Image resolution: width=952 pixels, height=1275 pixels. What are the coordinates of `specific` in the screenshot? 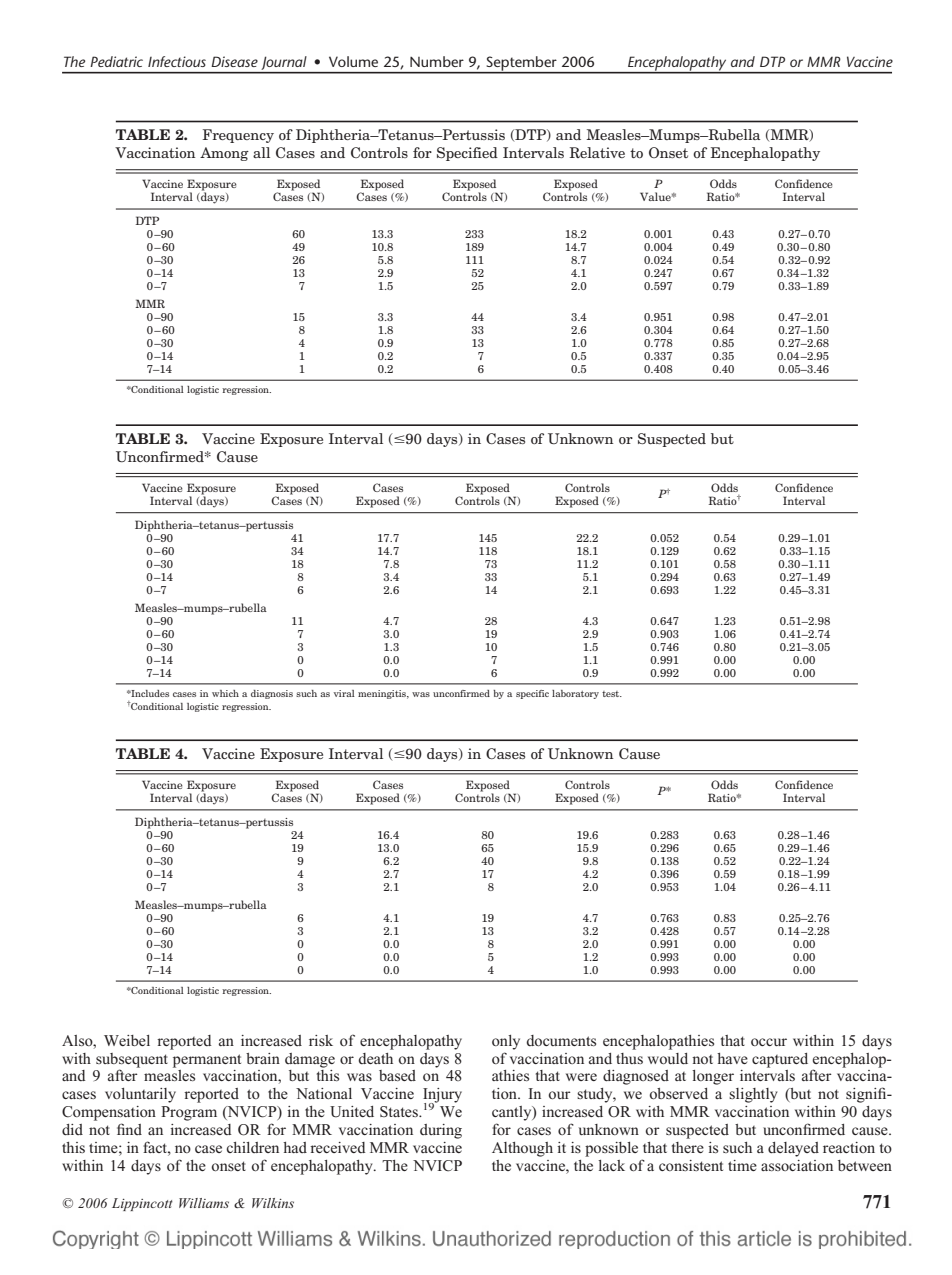 It's located at (532, 694).
